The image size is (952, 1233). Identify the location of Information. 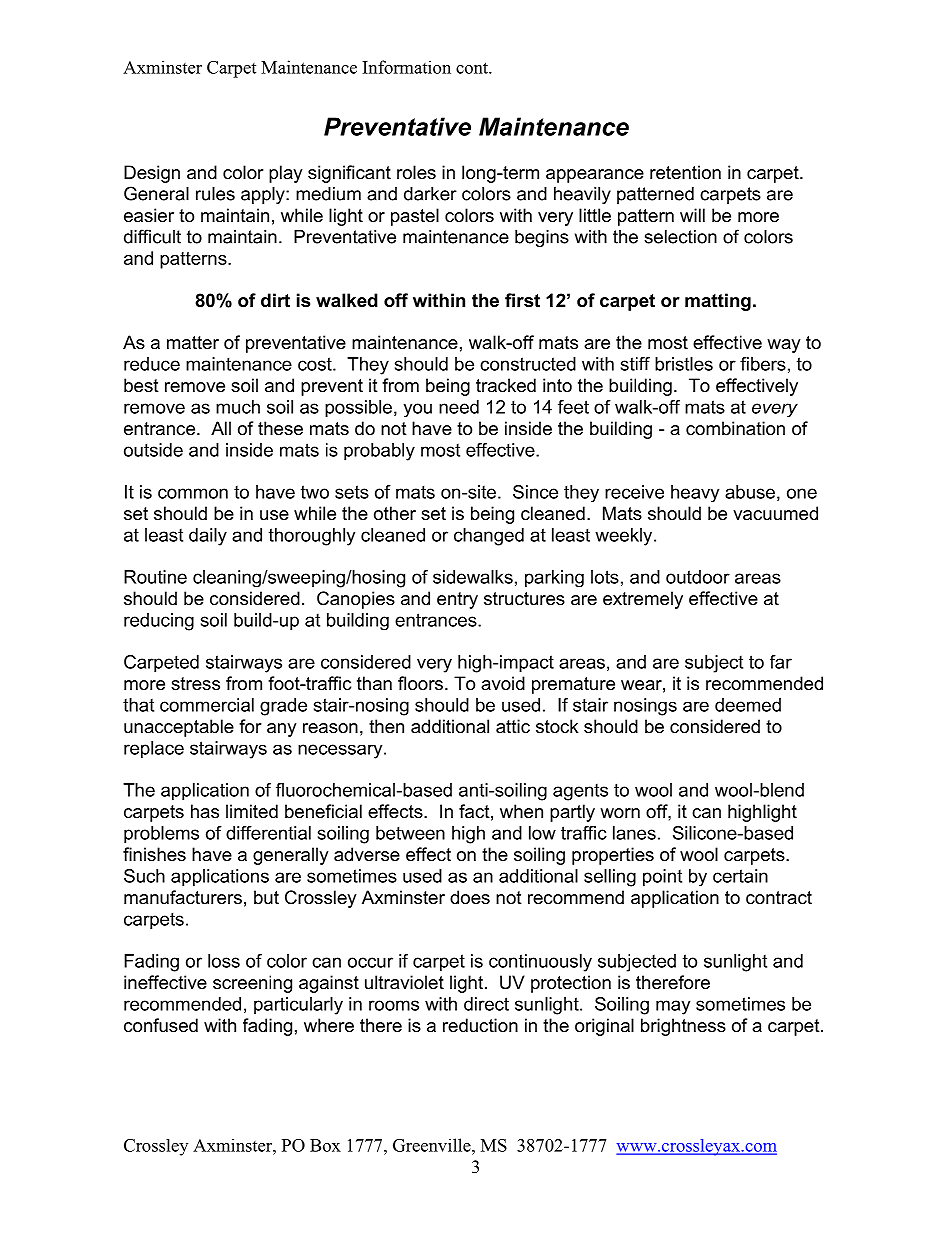
(407, 67).
